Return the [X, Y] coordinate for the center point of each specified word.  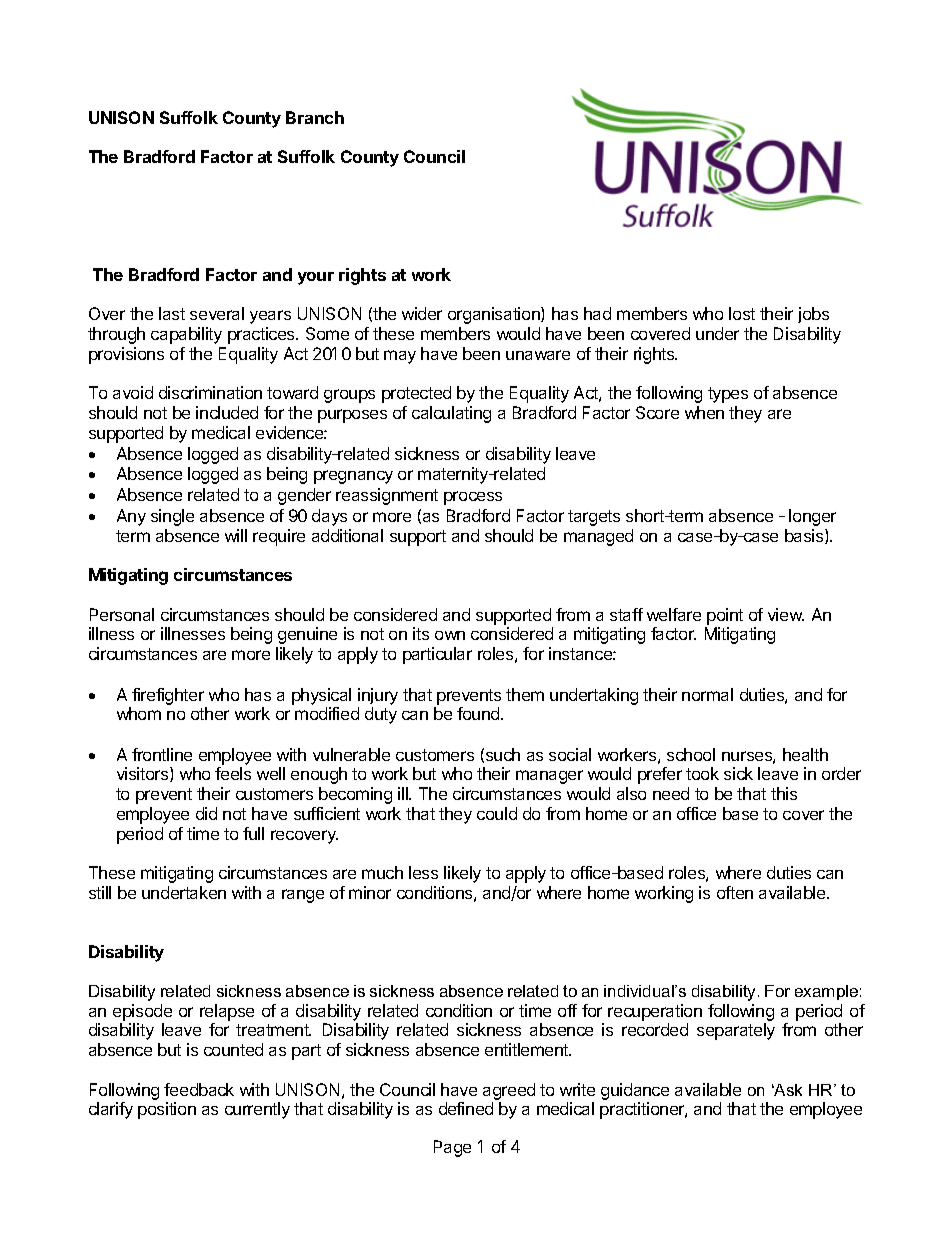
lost [742, 313]
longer [812, 517]
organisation [495, 315]
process [473, 498]
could [497, 813]
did [206, 813]
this [784, 793]
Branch [315, 117]
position [167, 1110]
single [172, 517]
